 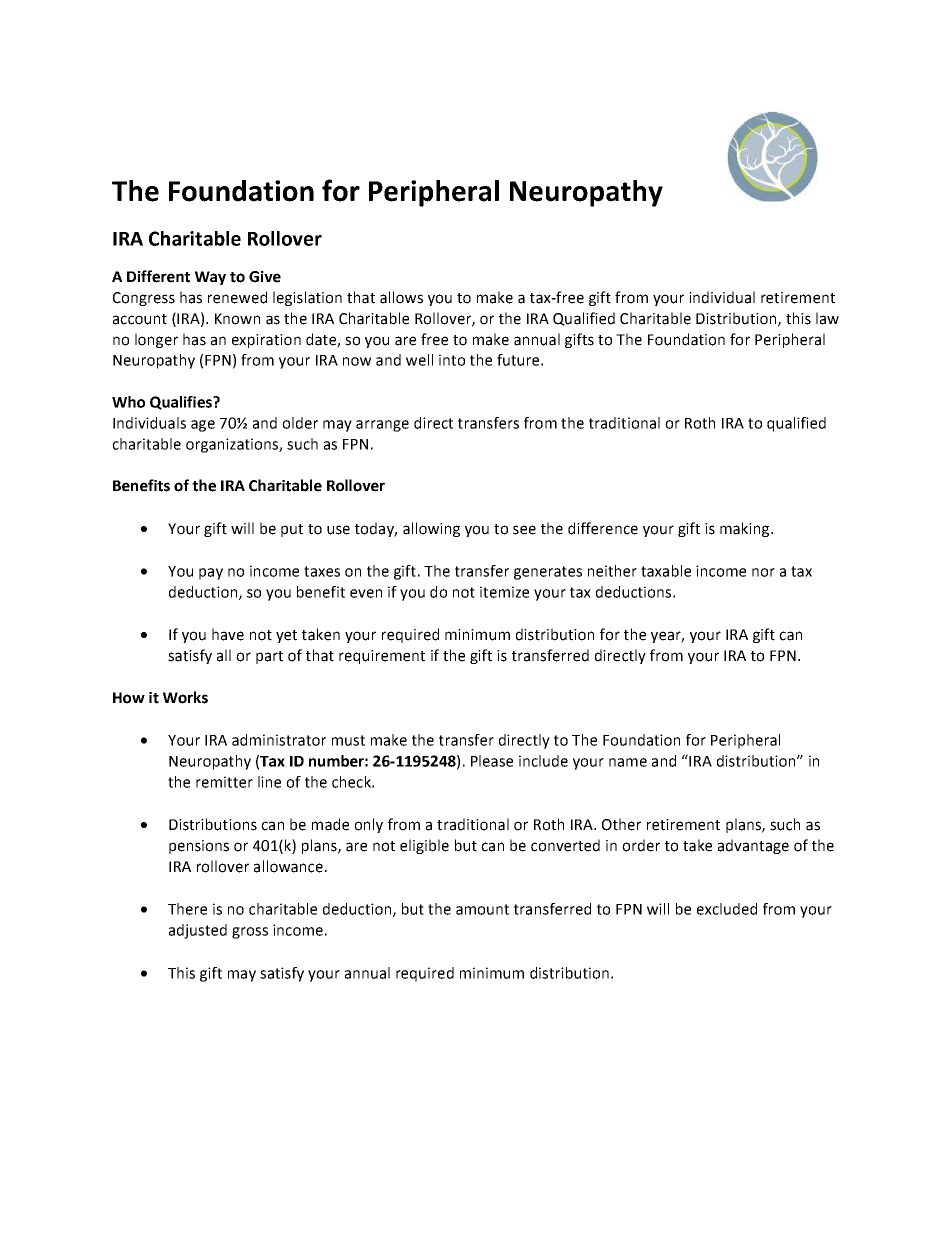 What do you see at coordinates (187, 909) in the screenshot?
I see `There` at bounding box center [187, 909].
